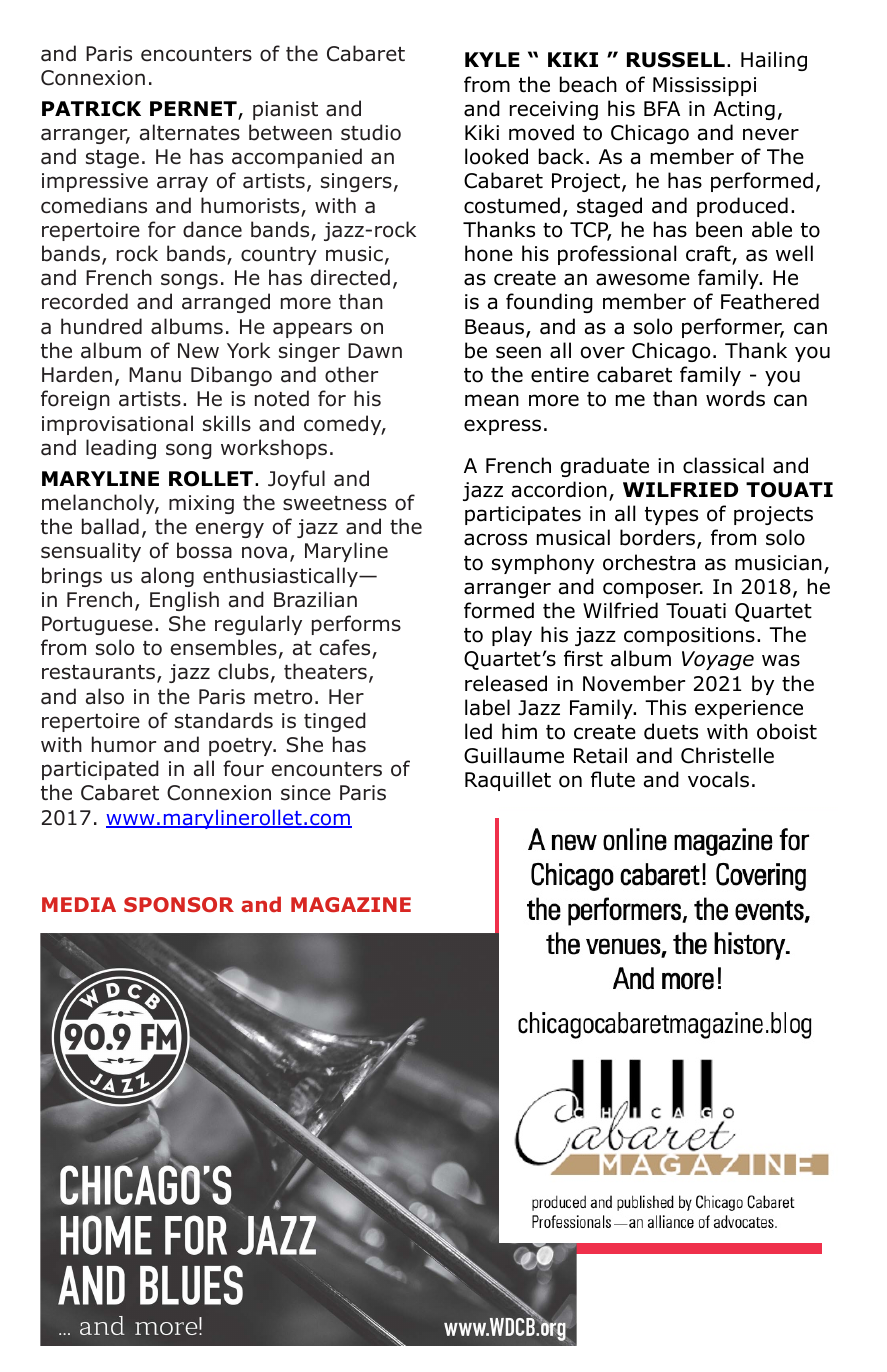  Describe the element at coordinates (91, 109) in the document. I see `PATRICK` at that location.
